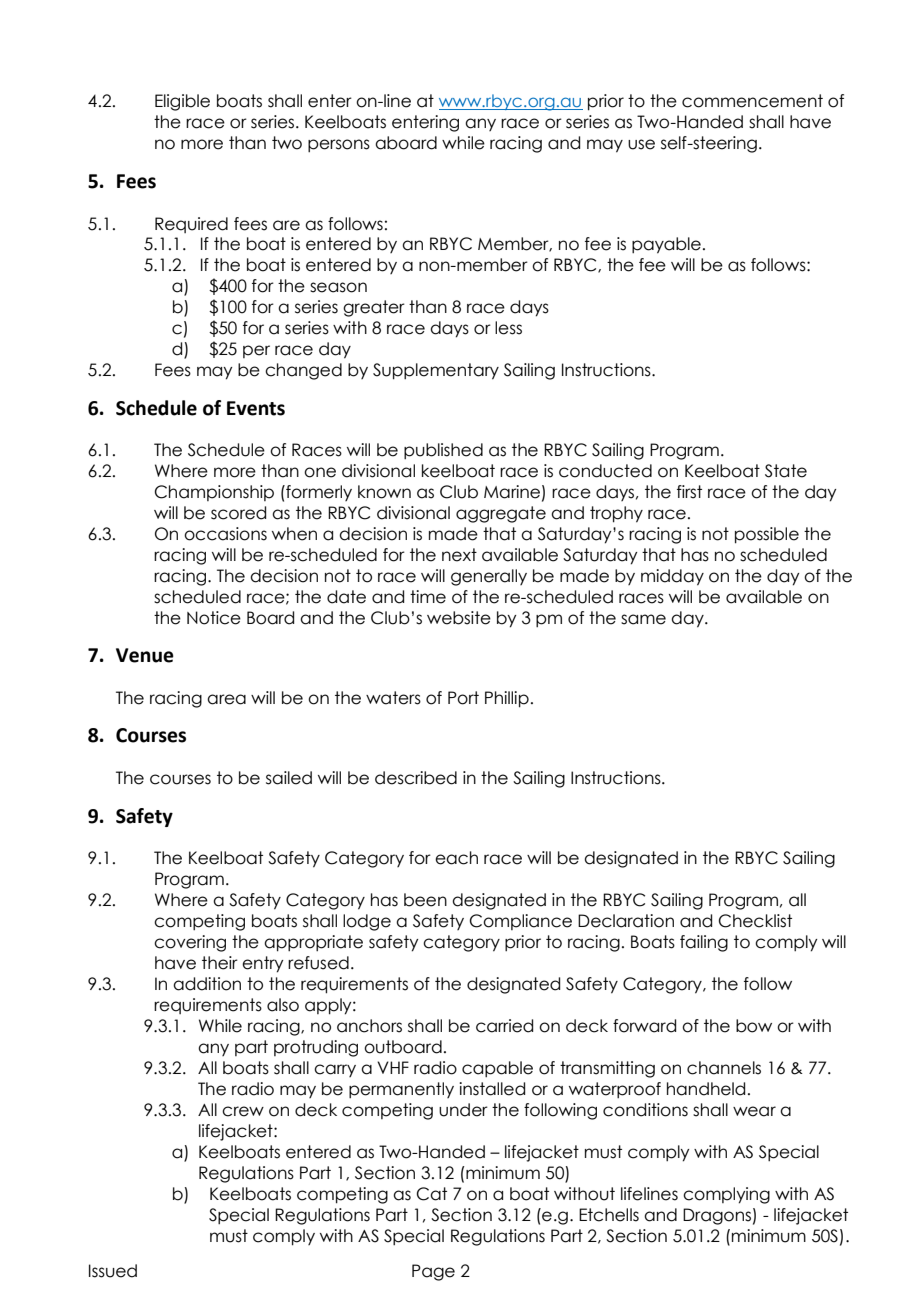 The image size is (924, 1308). Describe the element at coordinates (433, 1272) in the screenshot. I see `Page` at that location.
